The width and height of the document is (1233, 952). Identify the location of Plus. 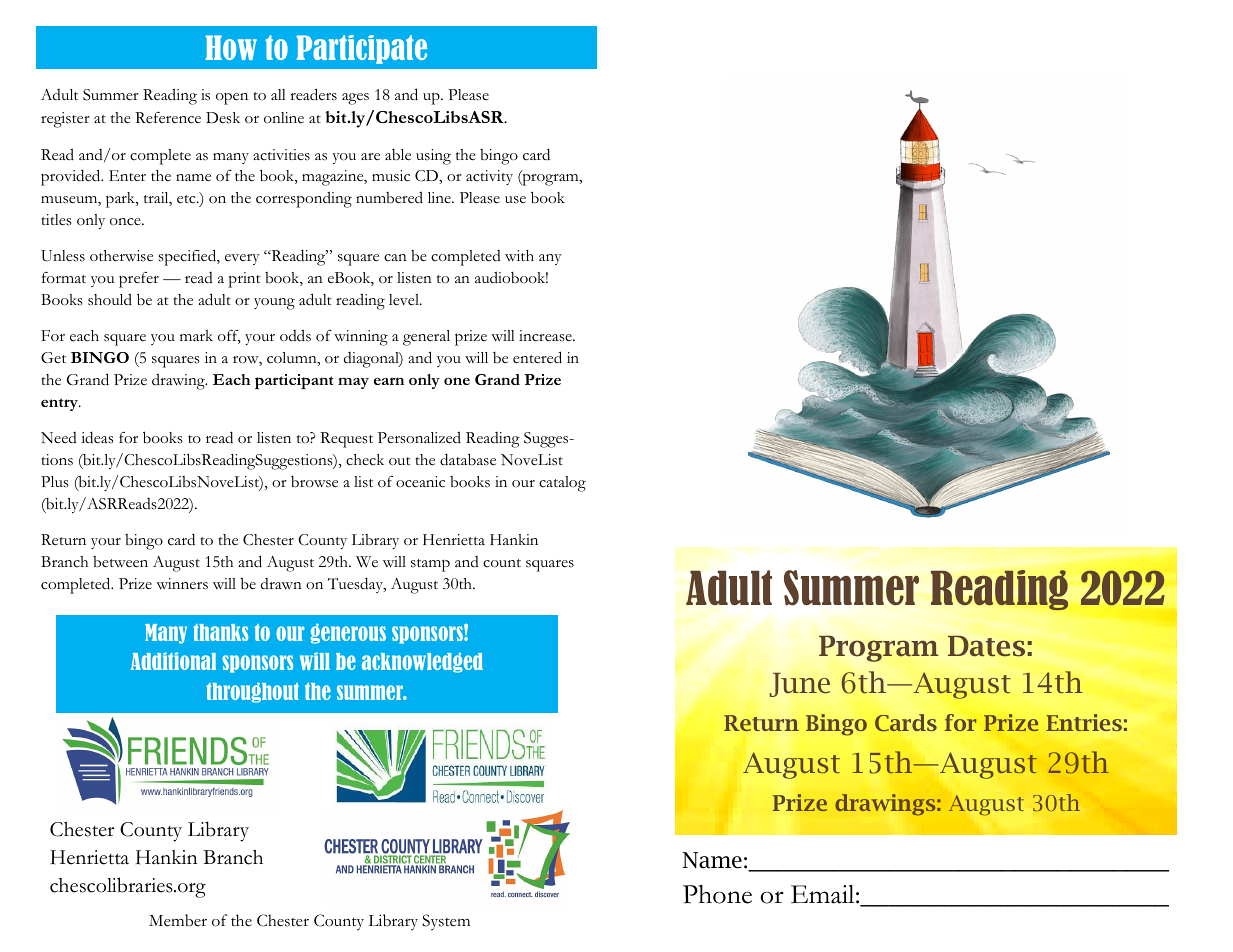
(55, 482).
